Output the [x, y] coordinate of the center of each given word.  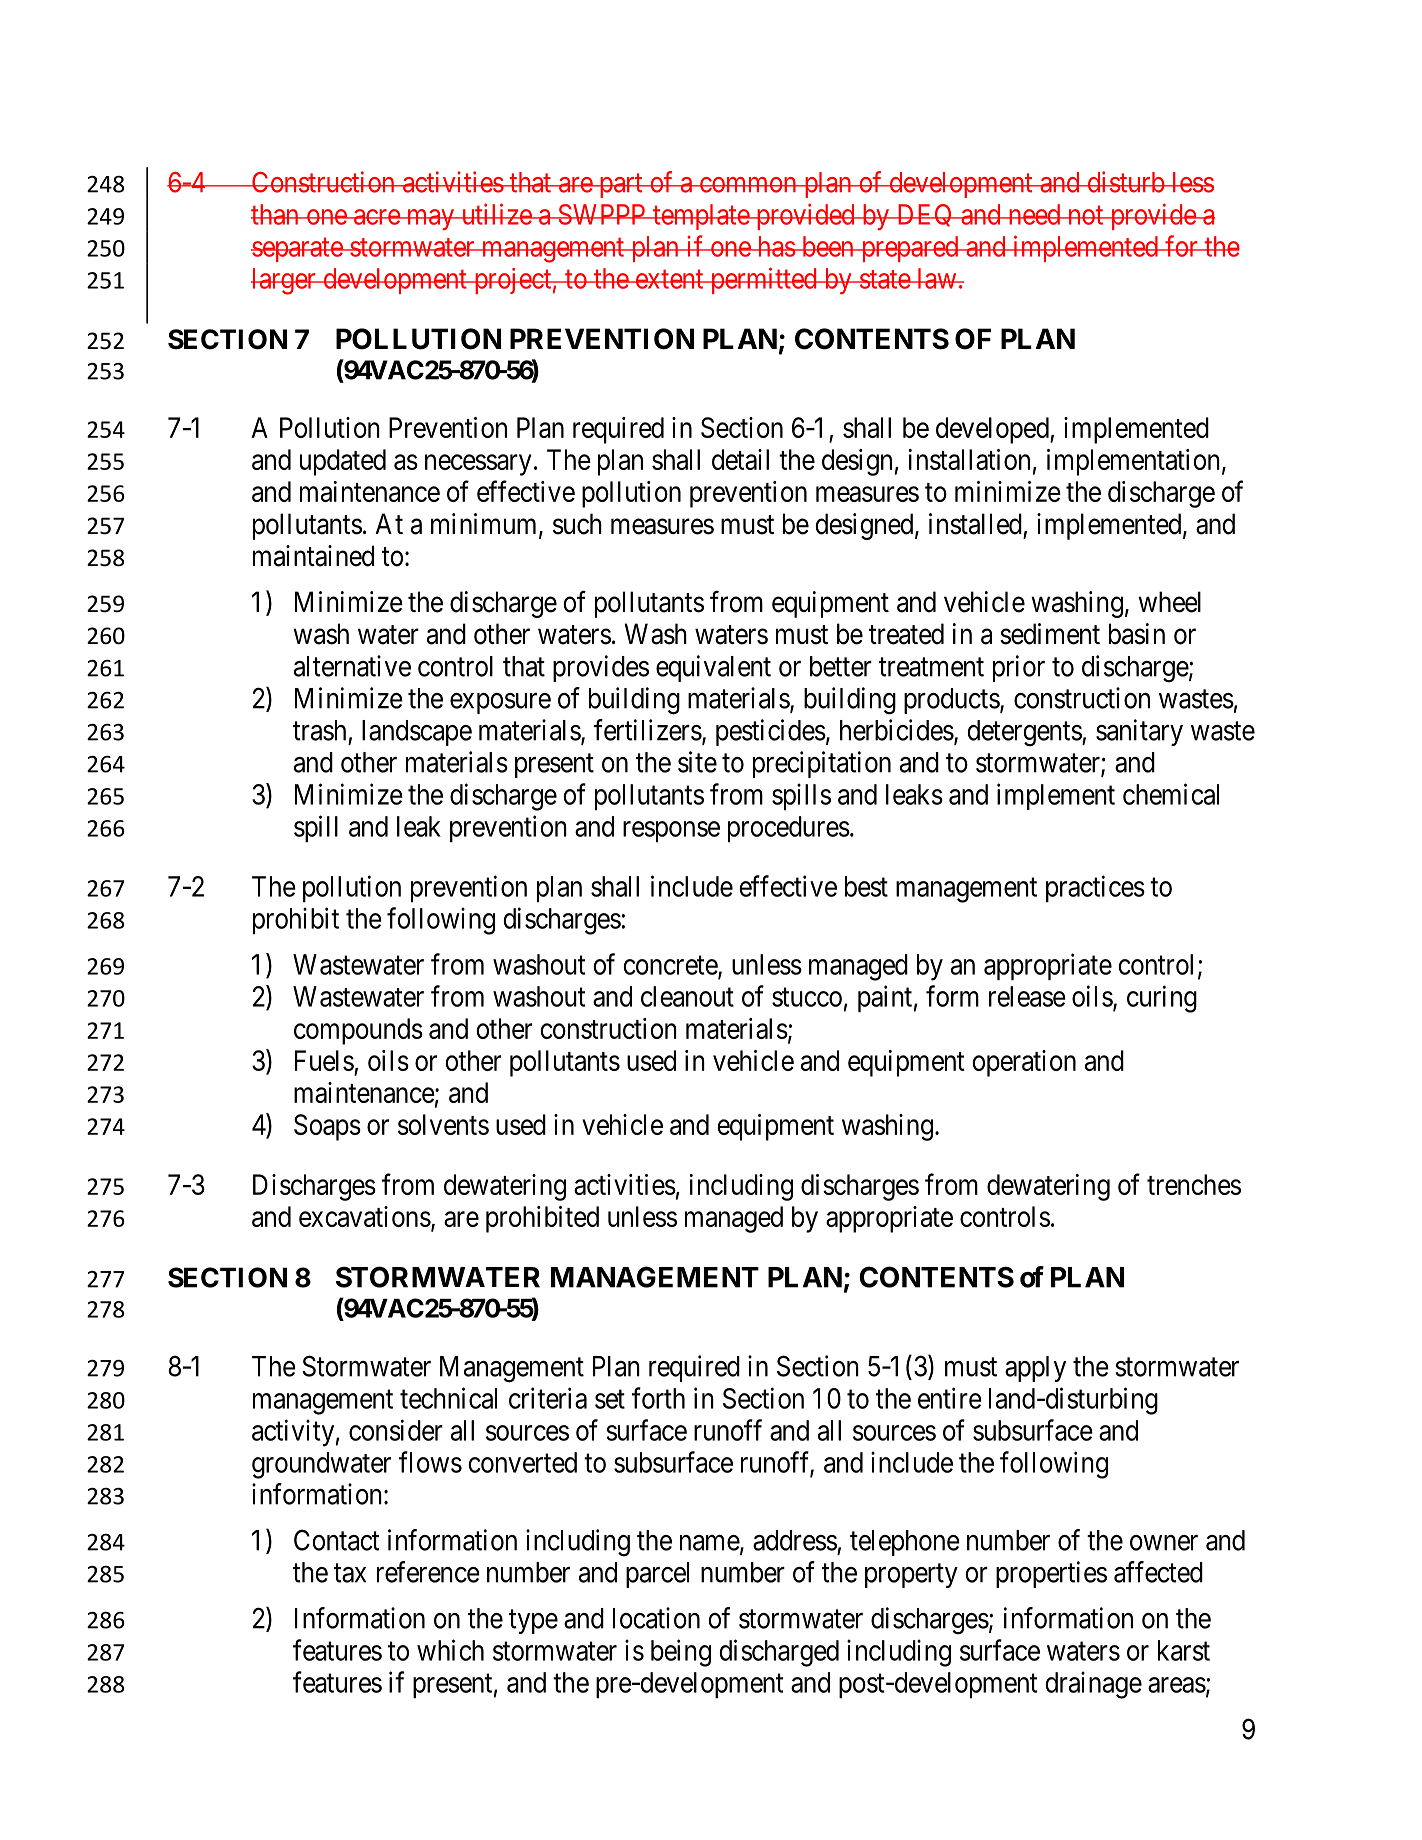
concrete [671, 966]
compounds [358, 1031]
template [701, 217]
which [450, 1650]
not [1085, 215]
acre [376, 217]
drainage [1093, 1685]
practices [1095, 888]
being [681, 1653]
